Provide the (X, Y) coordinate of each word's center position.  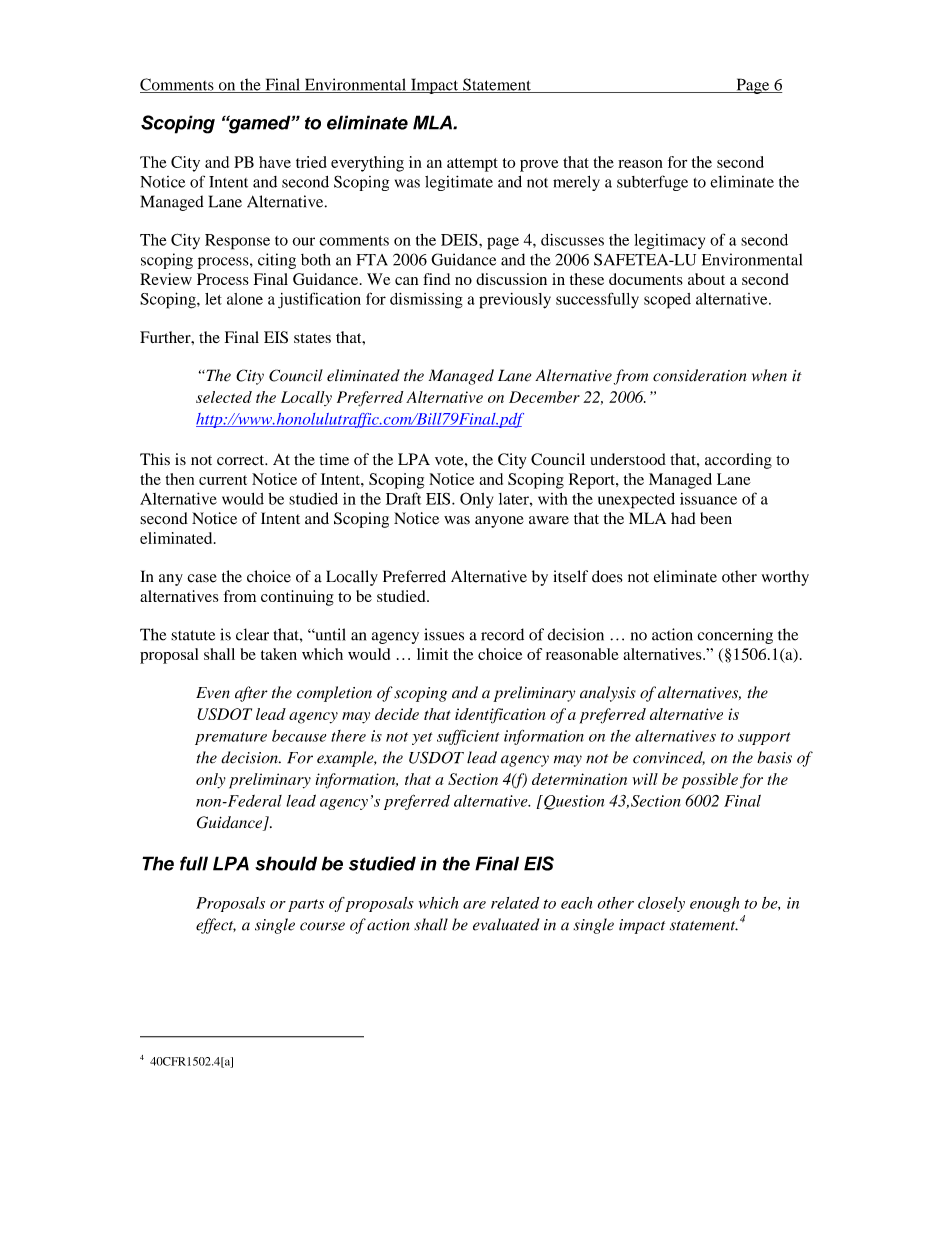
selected (224, 397)
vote (450, 460)
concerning (735, 636)
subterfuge (652, 183)
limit (432, 654)
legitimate (459, 183)
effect (216, 926)
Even (213, 693)
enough (714, 904)
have (275, 162)
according (738, 461)
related (515, 903)
